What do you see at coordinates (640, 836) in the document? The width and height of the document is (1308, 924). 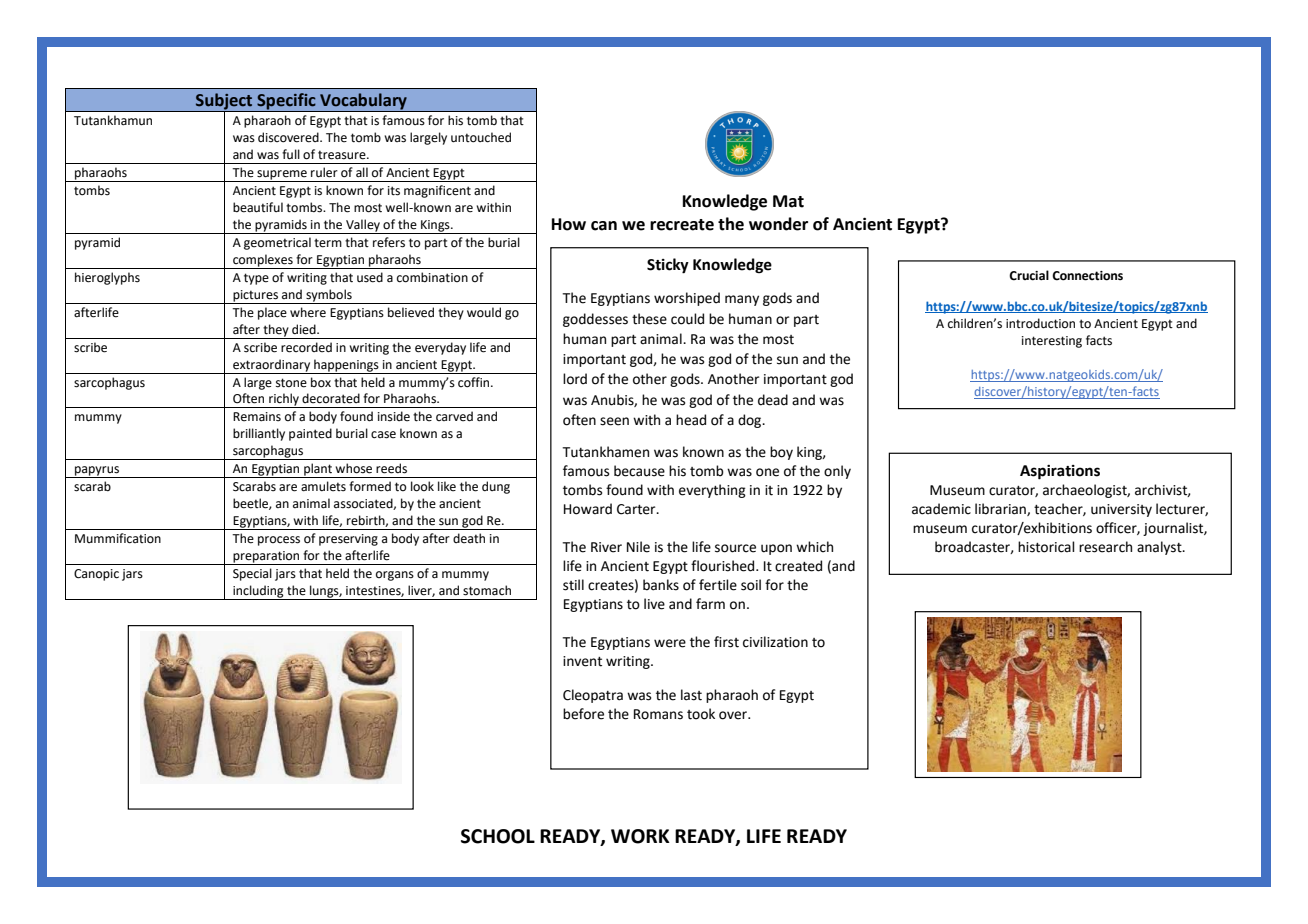 I see `WORK` at bounding box center [640, 836].
